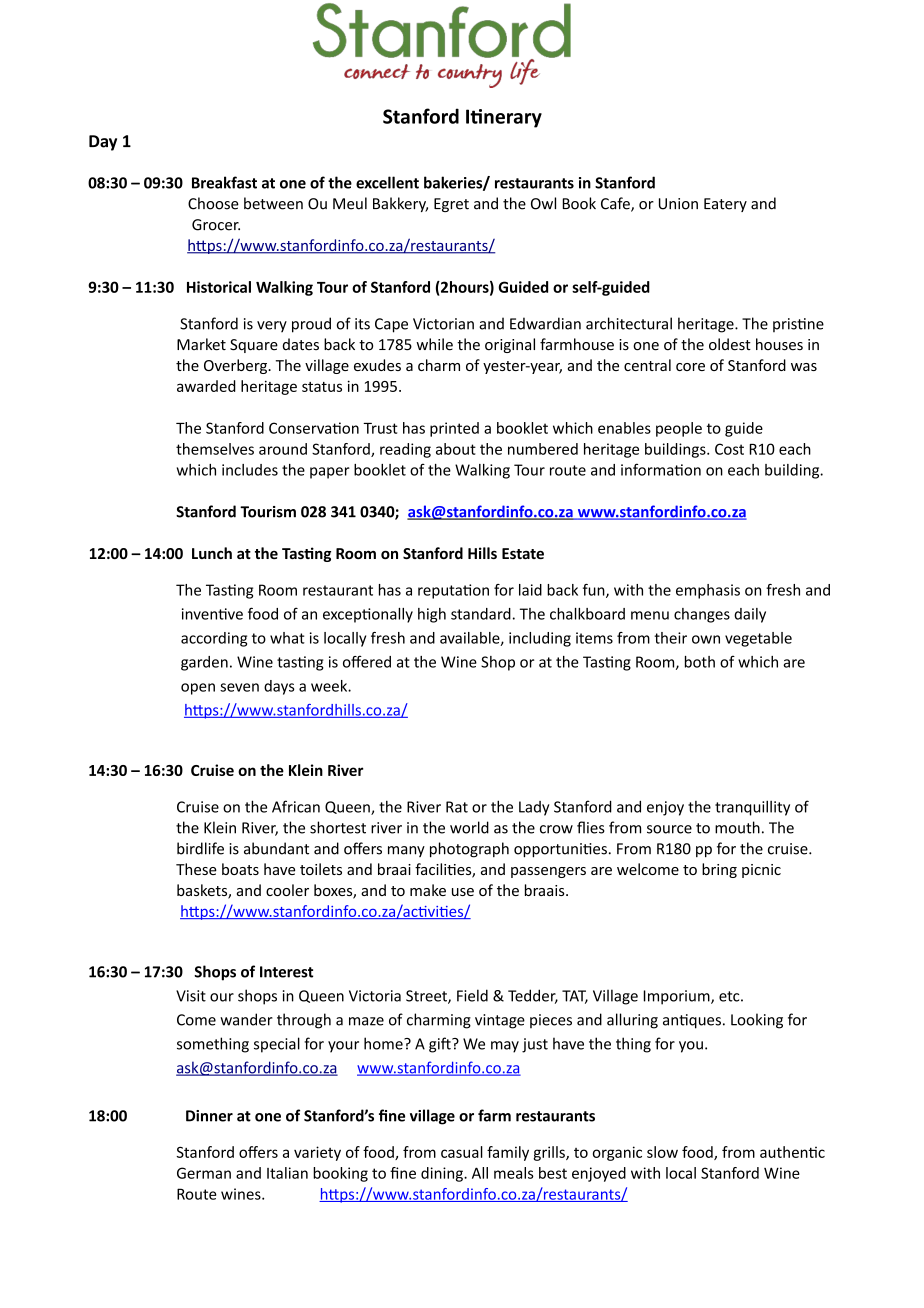 The width and height of the screenshot is (924, 1308). What do you see at coordinates (706, 639) in the screenshot?
I see `own` at bounding box center [706, 639].
